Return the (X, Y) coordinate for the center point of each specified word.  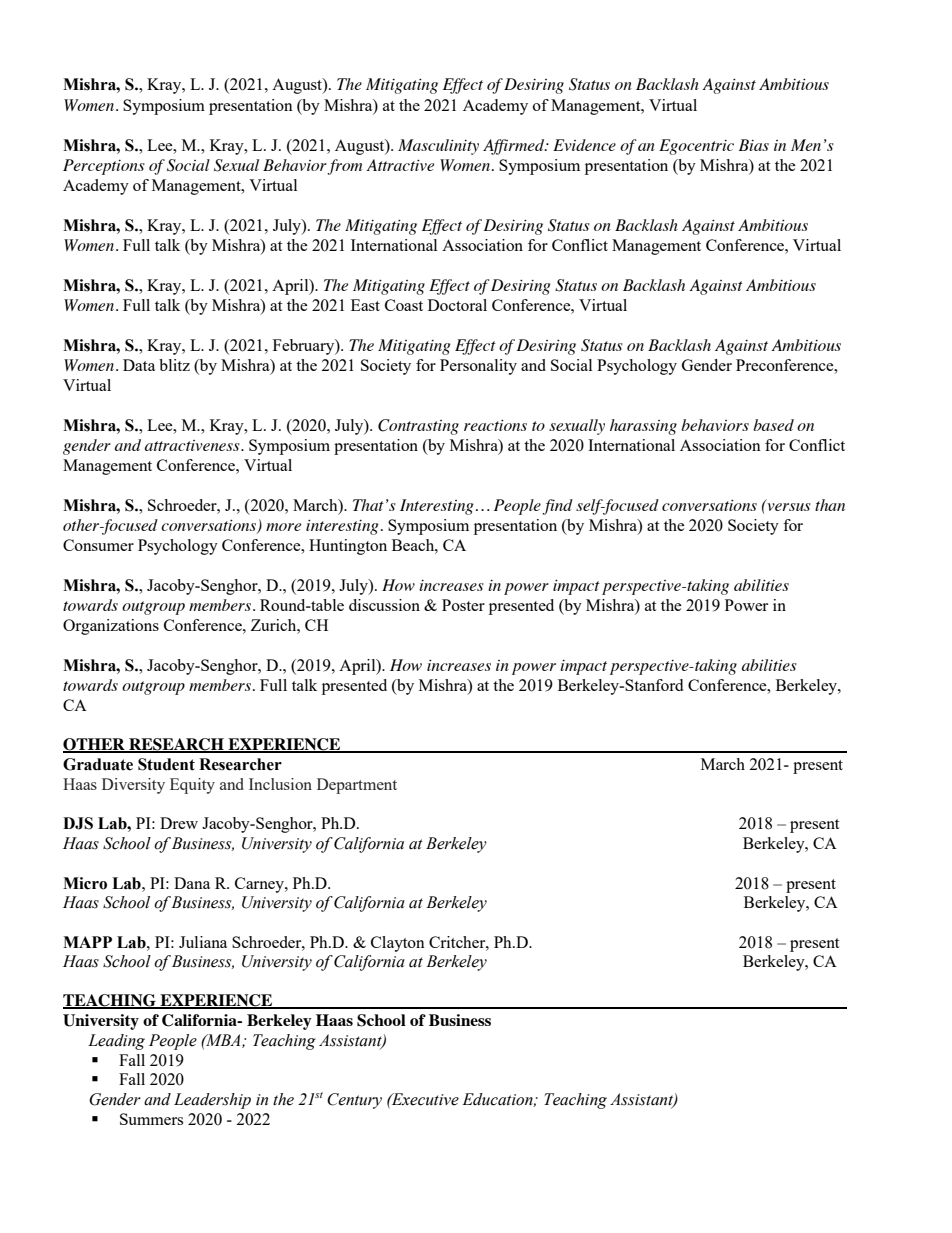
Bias (754, 145)
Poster (463, 605)
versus (788, 506)
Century (354, 1101)
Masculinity (438, 147)
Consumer (98, 545)
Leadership (212, 1101)
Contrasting (418, 427)
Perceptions (104, 167)
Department (357, 786)
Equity (192, 786)
